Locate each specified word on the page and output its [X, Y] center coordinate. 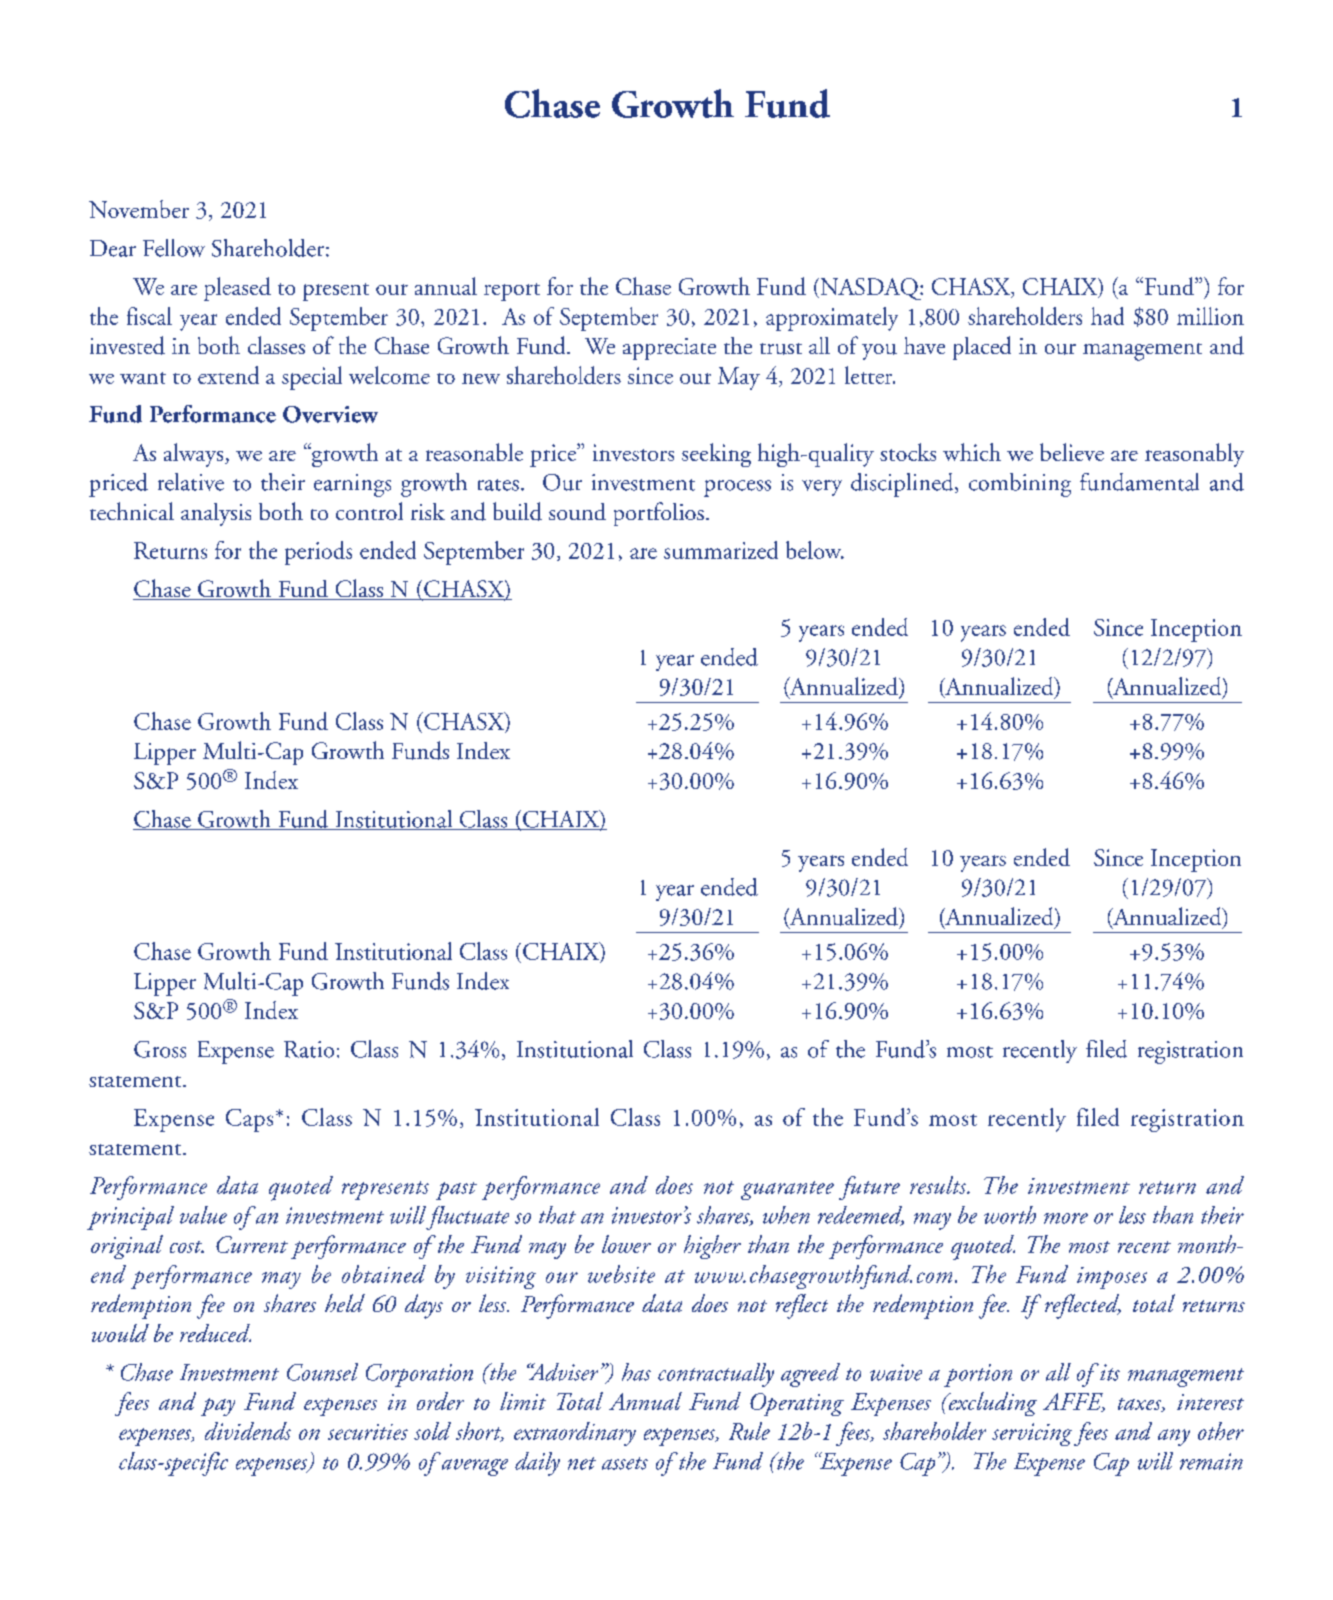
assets [625, 1463]
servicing [1032, 1434]
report [512, 292]
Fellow [174, 248]
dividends [248, 1431]
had [1107, 316]
